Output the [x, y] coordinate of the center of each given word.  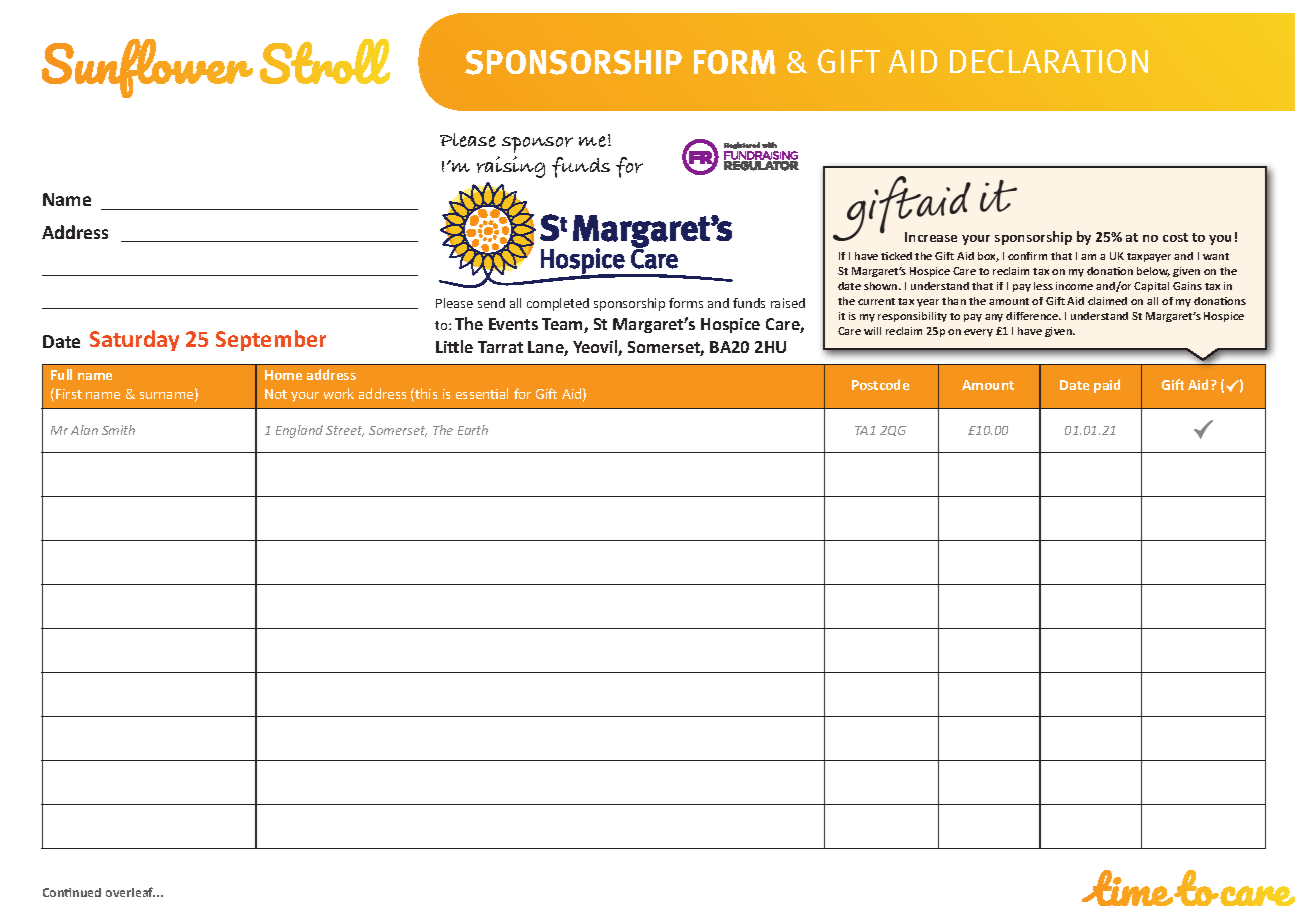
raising [511, 167]
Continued [72, 892]
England [299, 431]
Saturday [134, 340]
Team [563, 325]
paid [1107, 386]
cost [1175, 237]
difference [1033, 316]
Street [345, 431]
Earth [473, 430]
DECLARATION [1049, 61]
